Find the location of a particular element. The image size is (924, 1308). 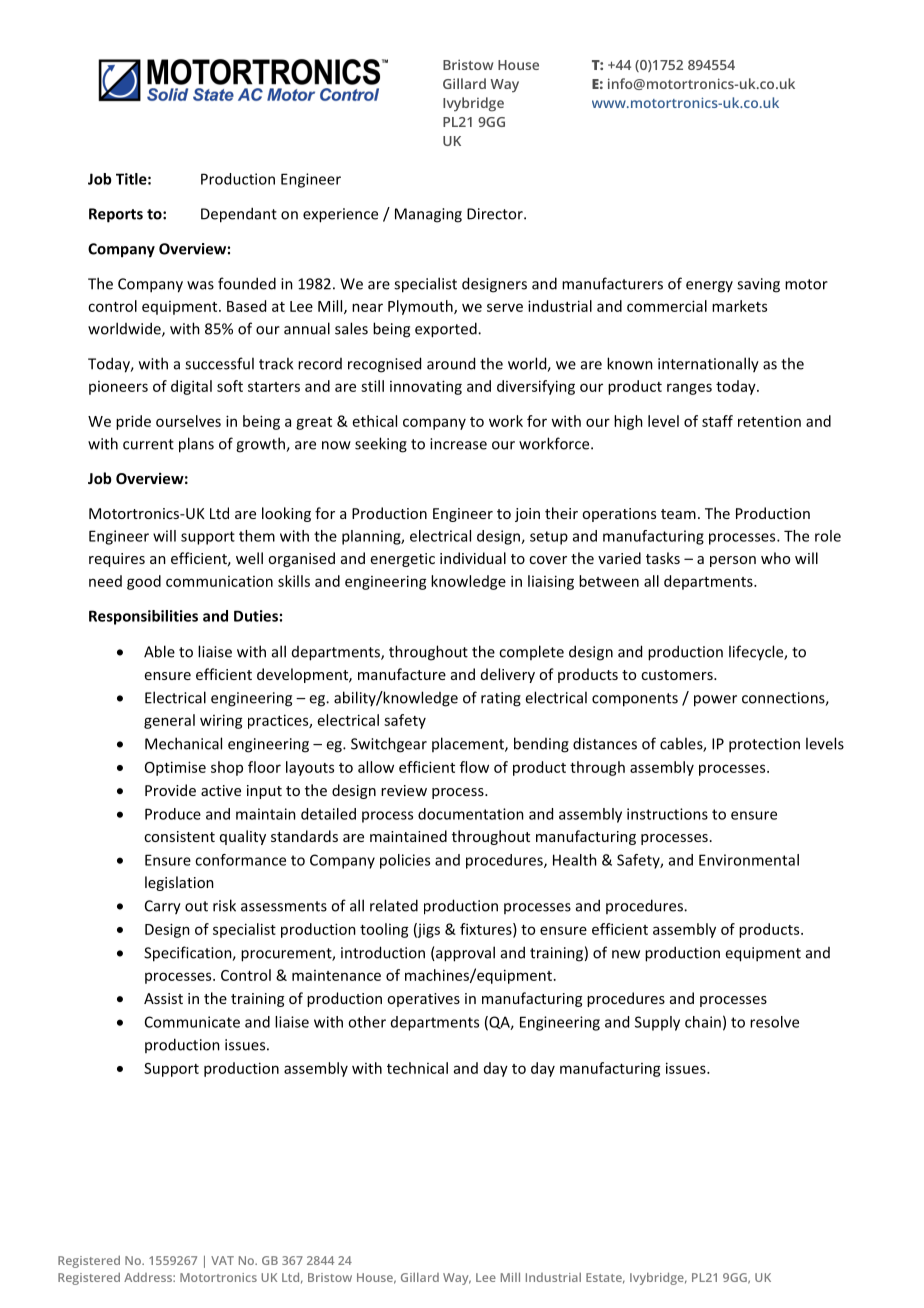

increase is located at coordinates (458, 444).
